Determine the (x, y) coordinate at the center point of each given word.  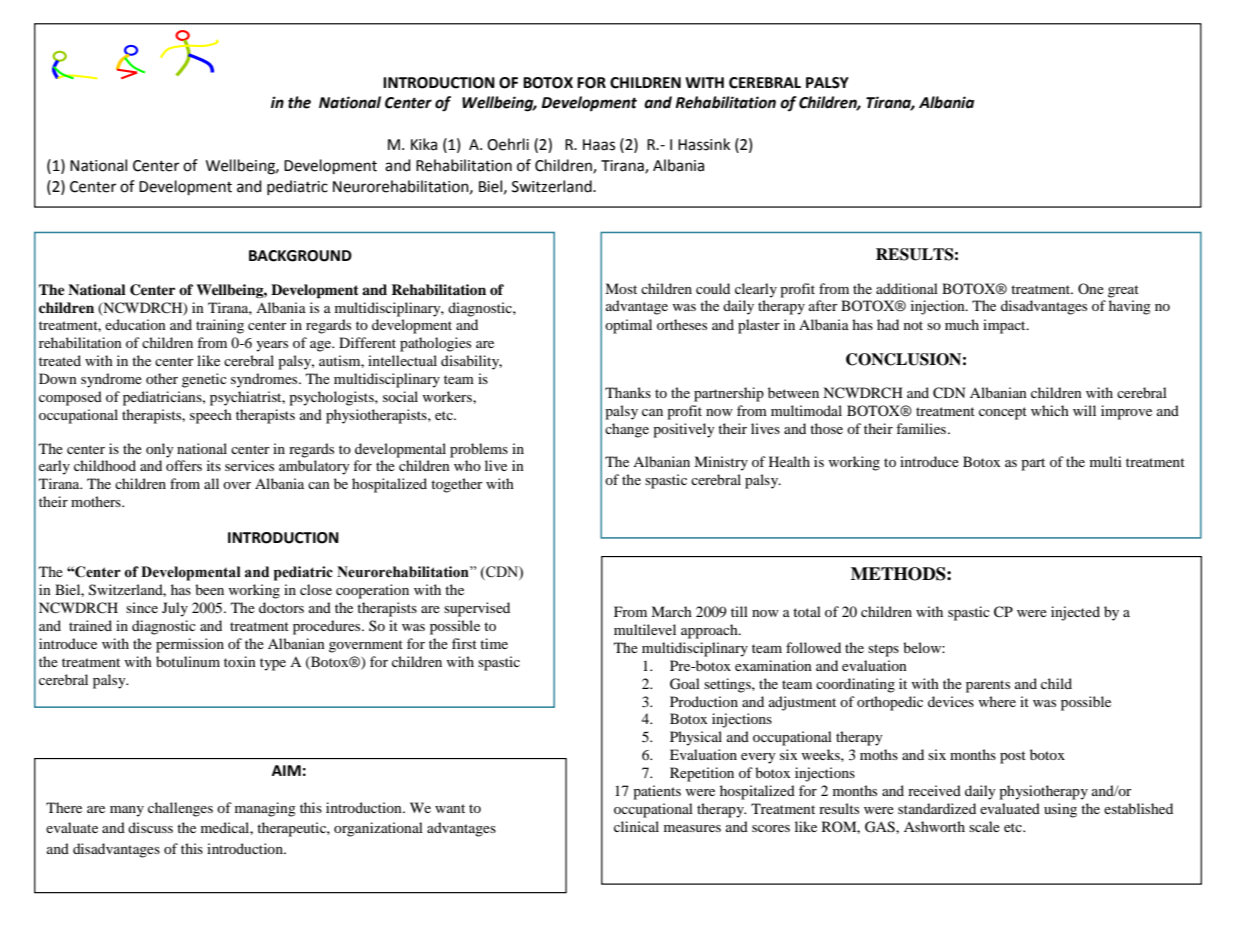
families (921, 428)
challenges (180, 809)
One (1091, 288)
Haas (599, 145)
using (1060, 810)
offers (184, 465)
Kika (424, 144)
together (457, 485)
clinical (636, 826)
